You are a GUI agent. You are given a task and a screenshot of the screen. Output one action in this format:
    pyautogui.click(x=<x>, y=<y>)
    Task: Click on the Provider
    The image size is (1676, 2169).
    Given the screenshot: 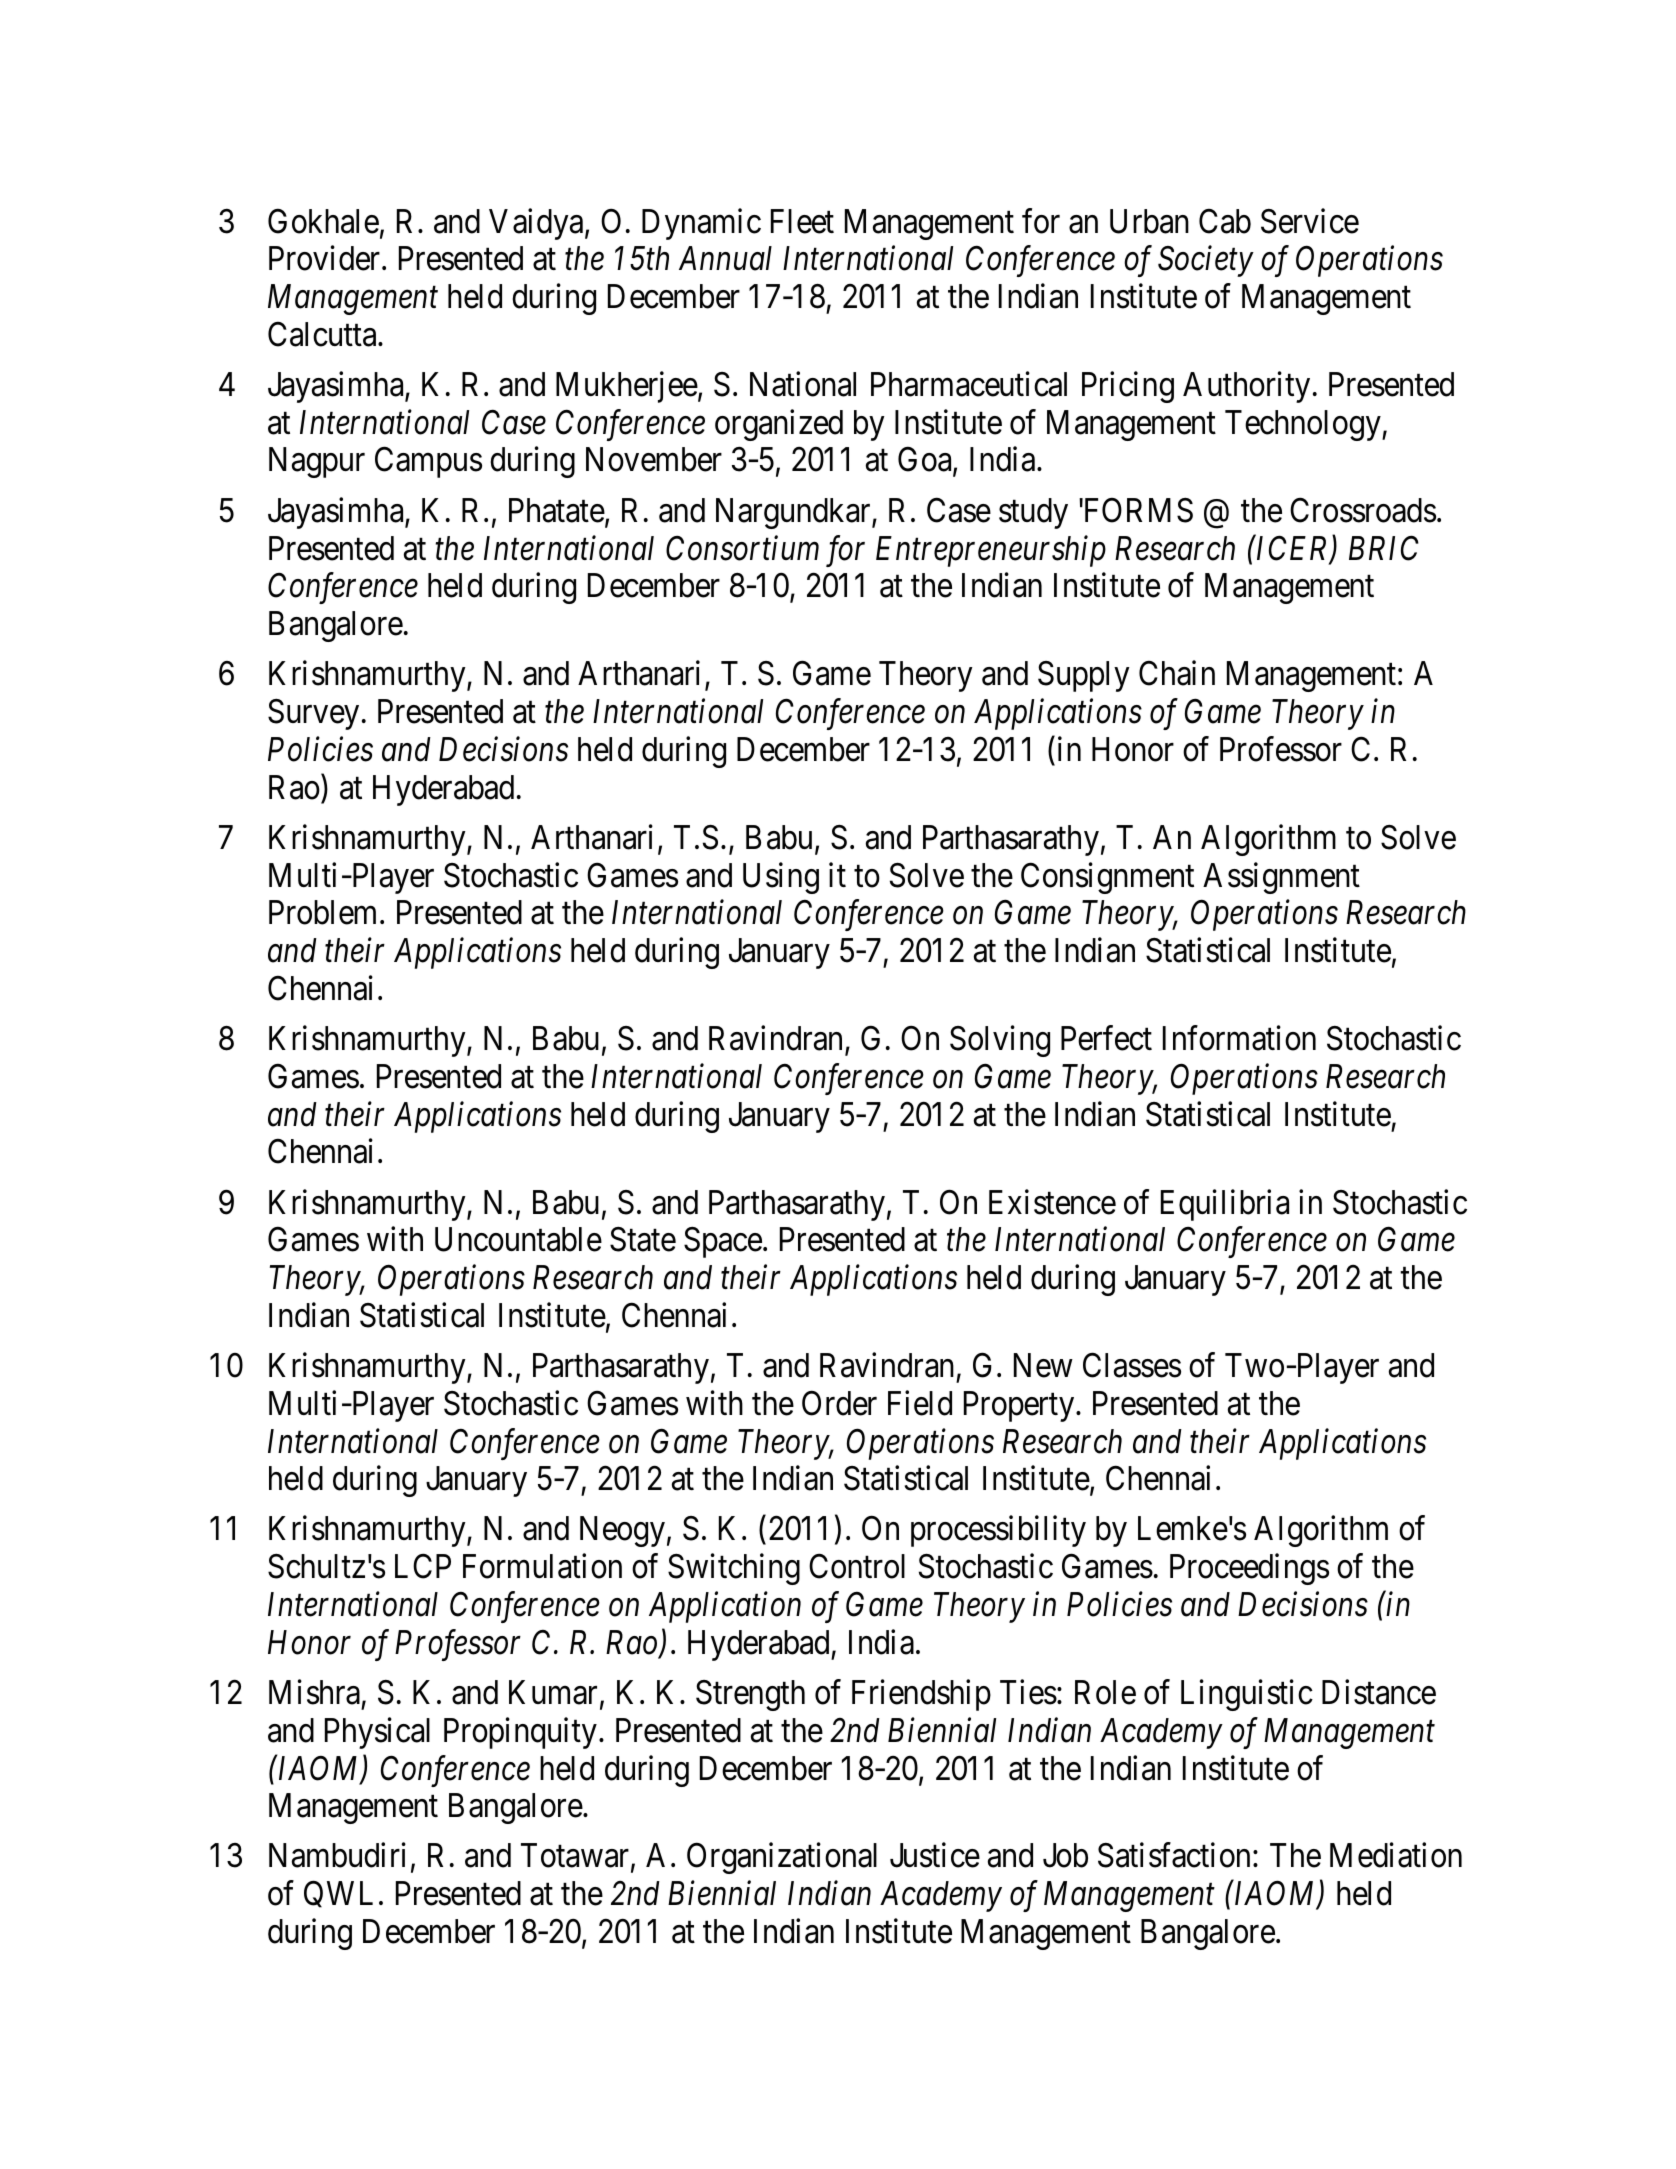 What is the action you would take?
    pyautogui.click(x=326, y=258)
